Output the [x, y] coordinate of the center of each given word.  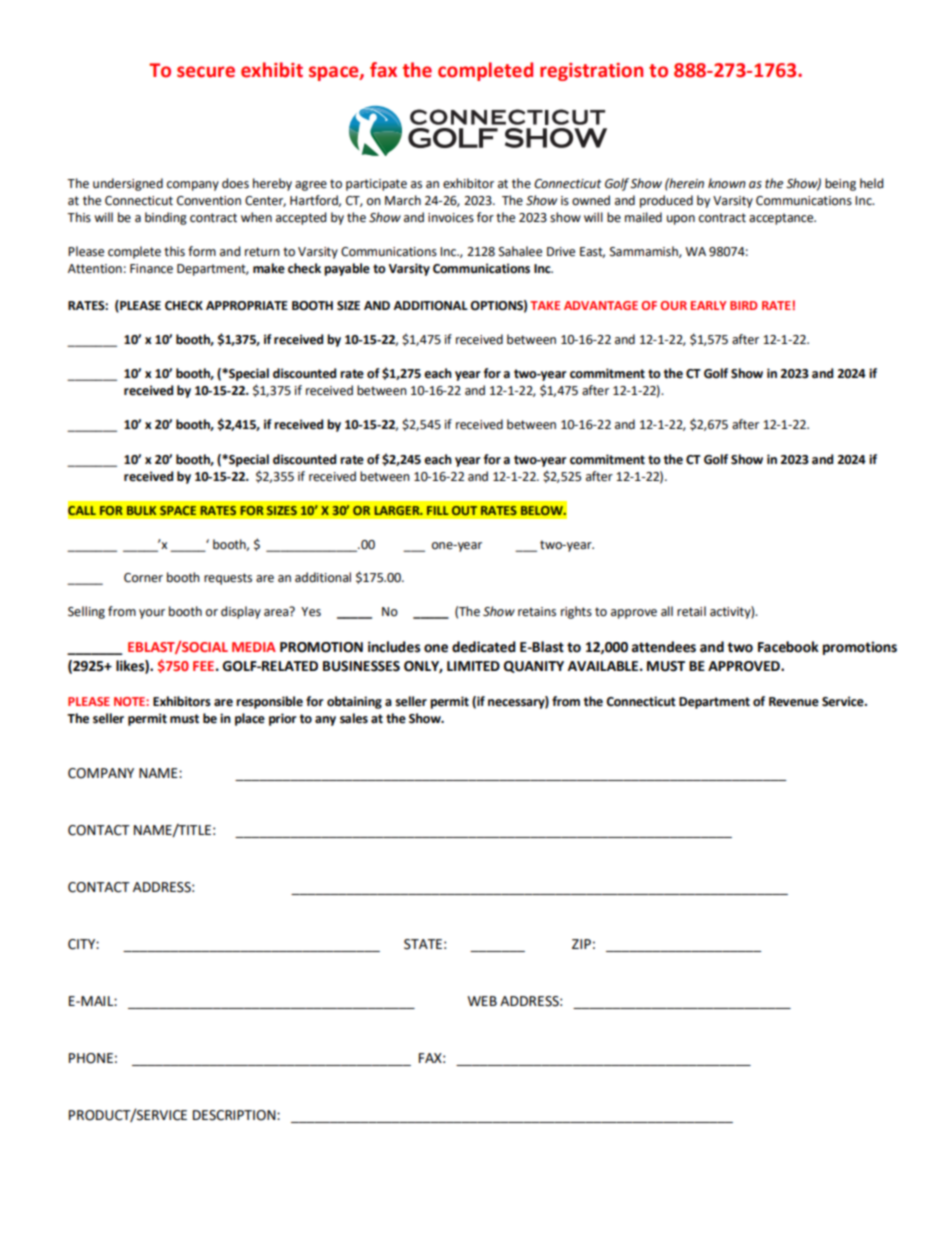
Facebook [788, 647]
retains [537, 612]
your [152, 614]
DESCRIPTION [235, 1115]
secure [206, 72]
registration [591, 72]
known [727, 183]
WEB [482, 1001]
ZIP [581, 944]
